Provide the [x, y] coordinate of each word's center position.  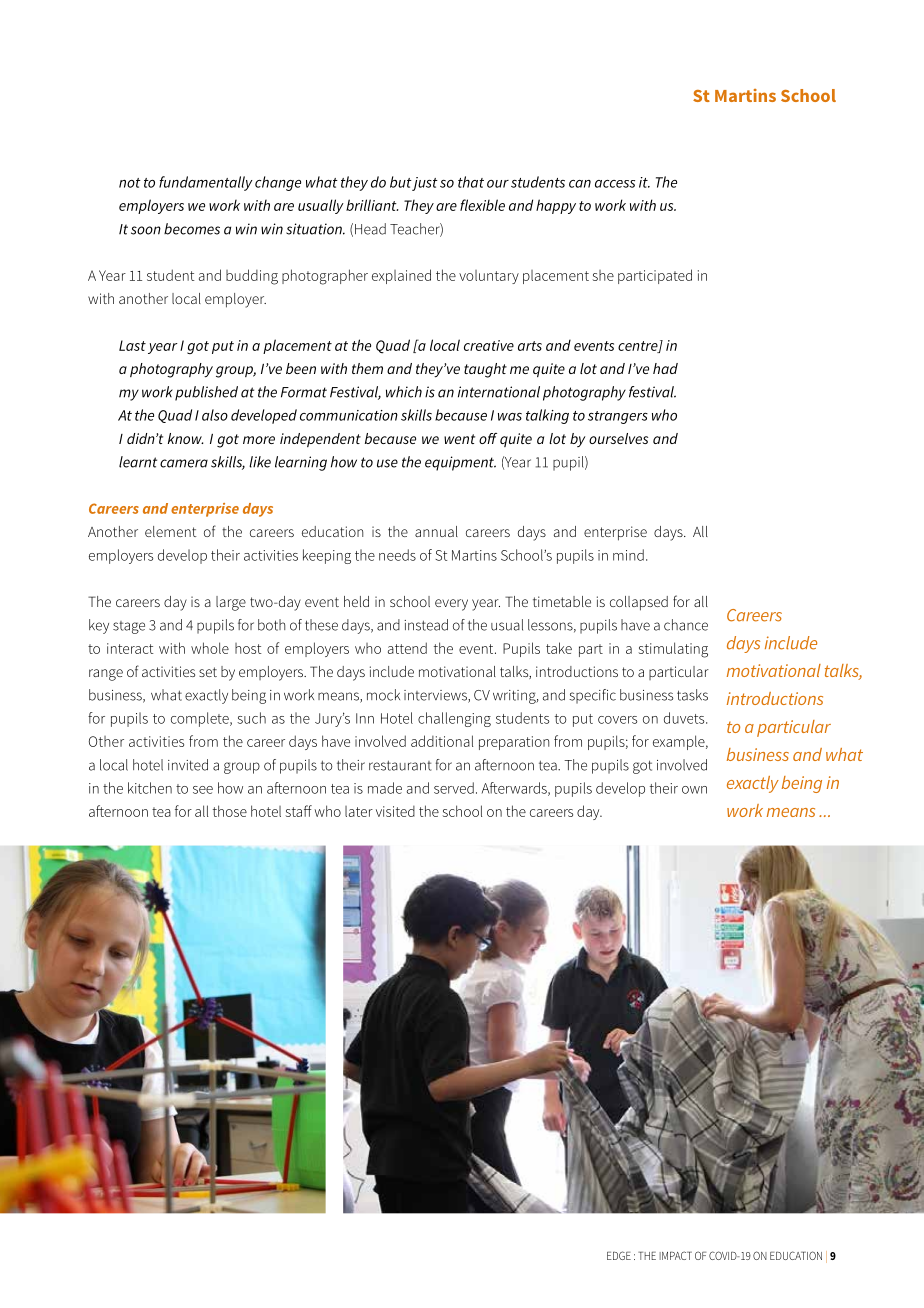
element [171, 531]
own [694, 790]
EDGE [619, 1255]
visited [395, 811]
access [615, 184]
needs [397, 555]
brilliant [372, 205]
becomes [192, 229]
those [230, 811]
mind [628, 555]
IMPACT [675, 1255]
